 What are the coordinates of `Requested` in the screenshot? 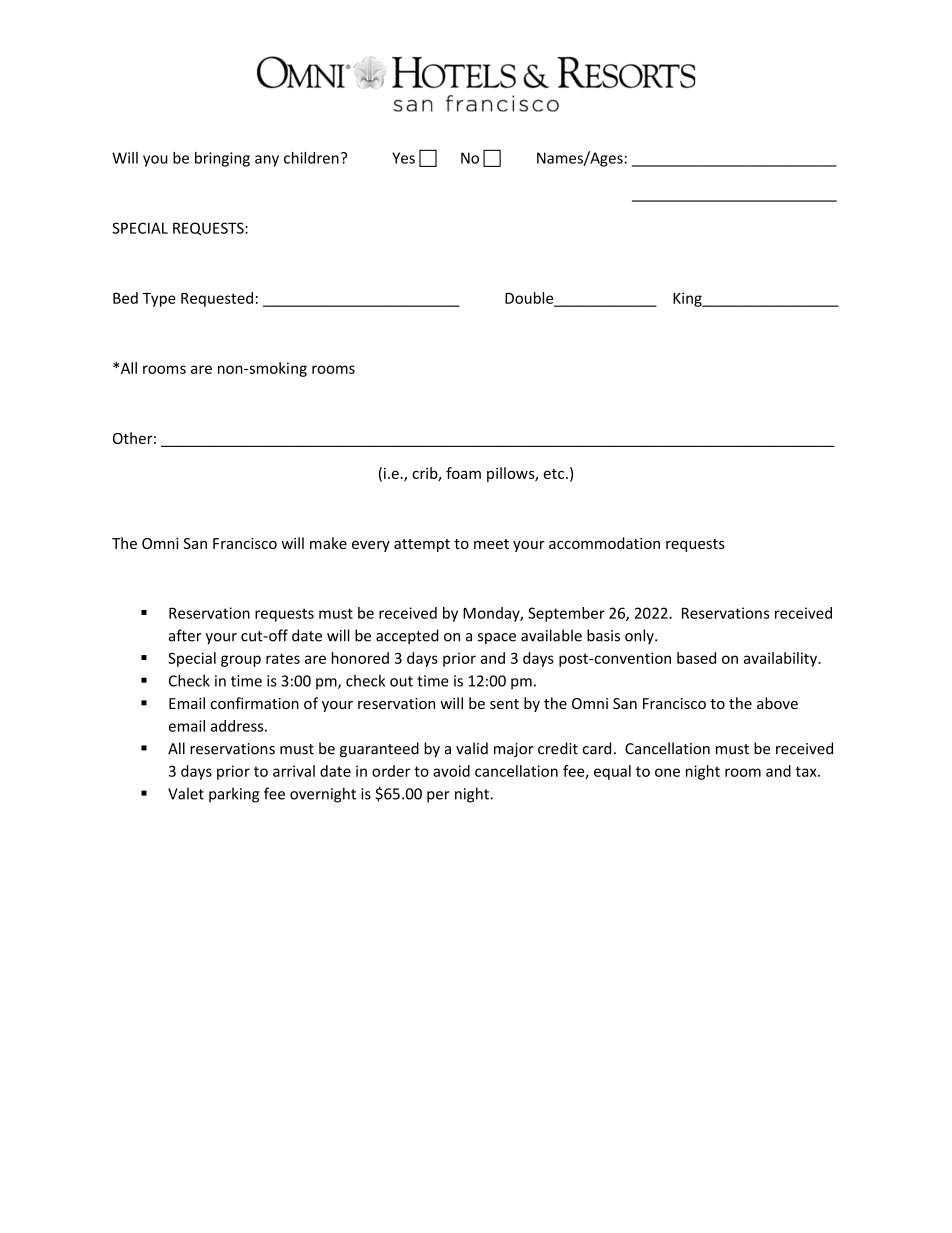 It's located at (217, 299).
